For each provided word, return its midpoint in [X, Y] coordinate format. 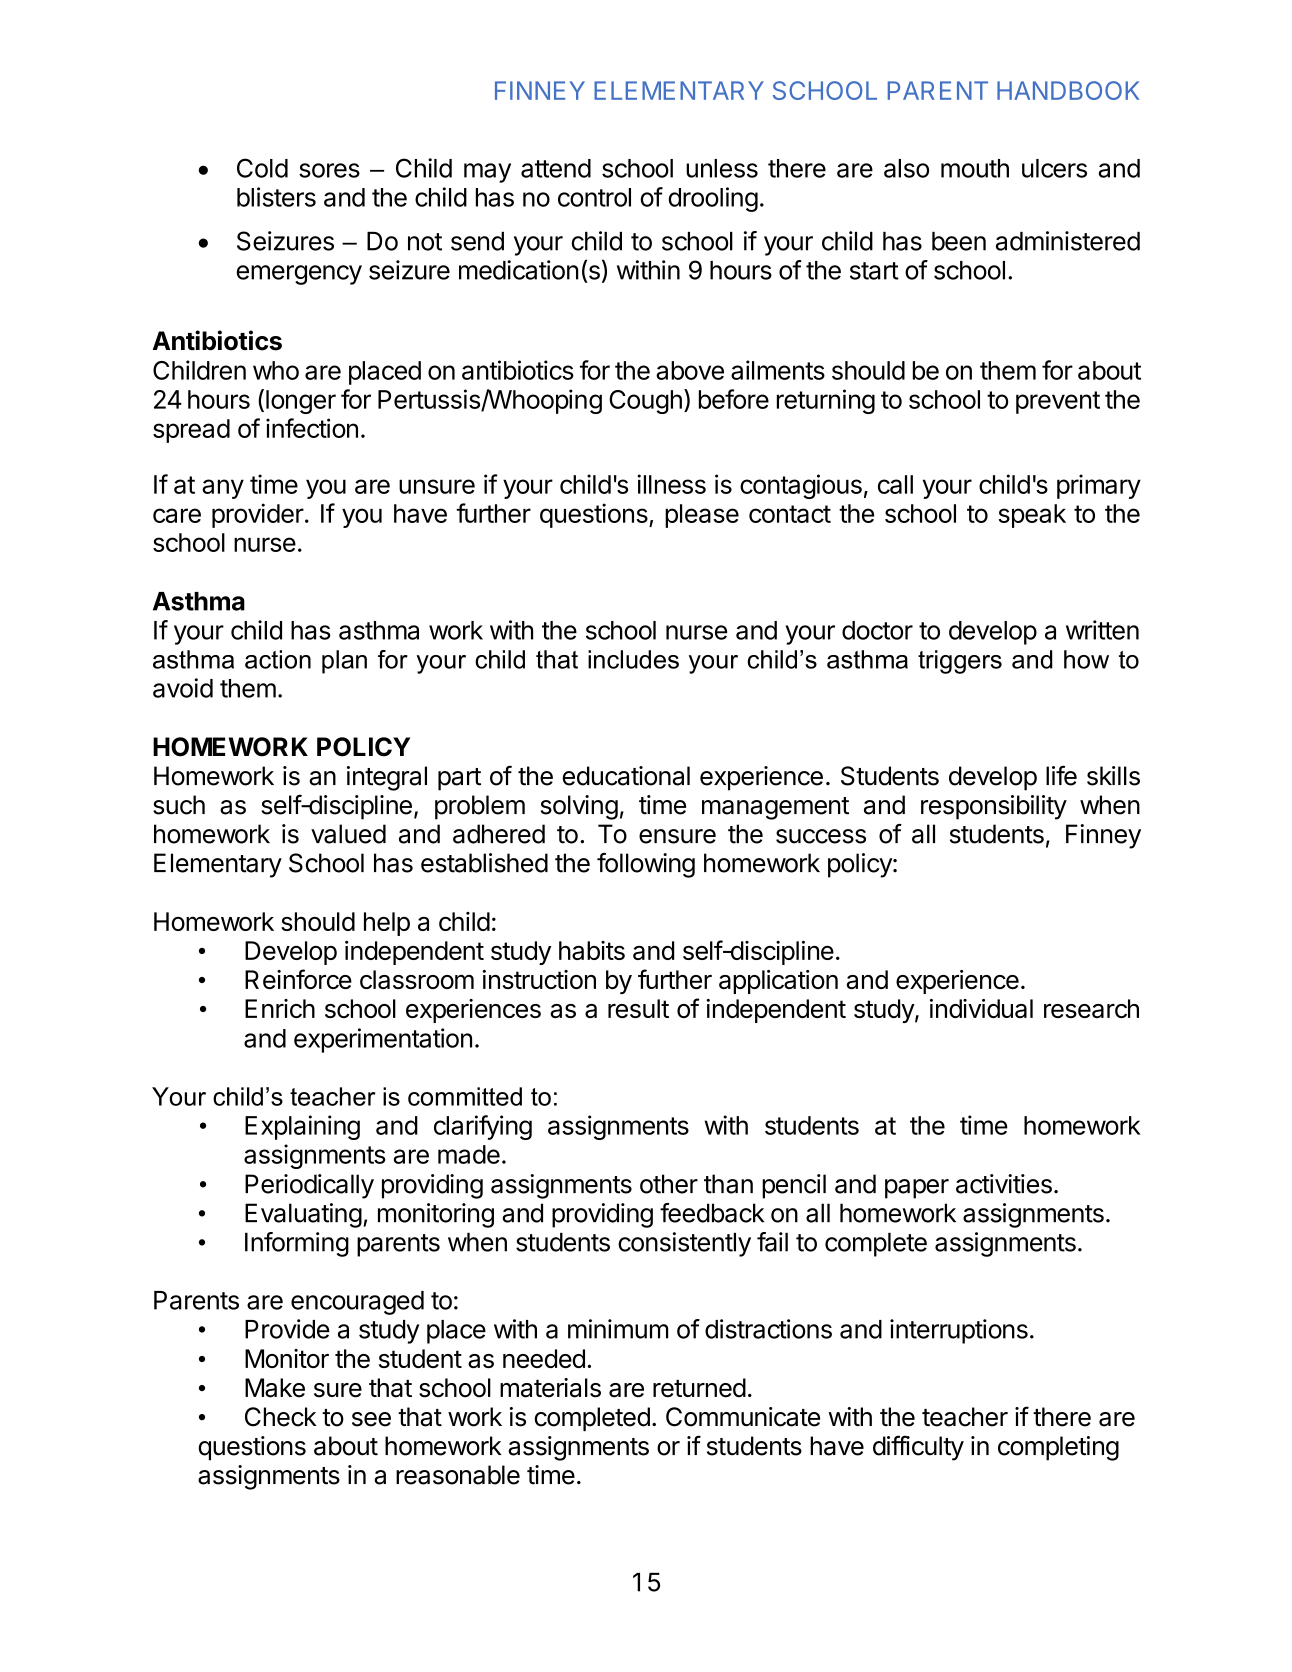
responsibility [994, 807]
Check [281, 1417]
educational [626, 776]
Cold [262, 168]
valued [348, 834]
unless [722, 168]
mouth [975, 168]
